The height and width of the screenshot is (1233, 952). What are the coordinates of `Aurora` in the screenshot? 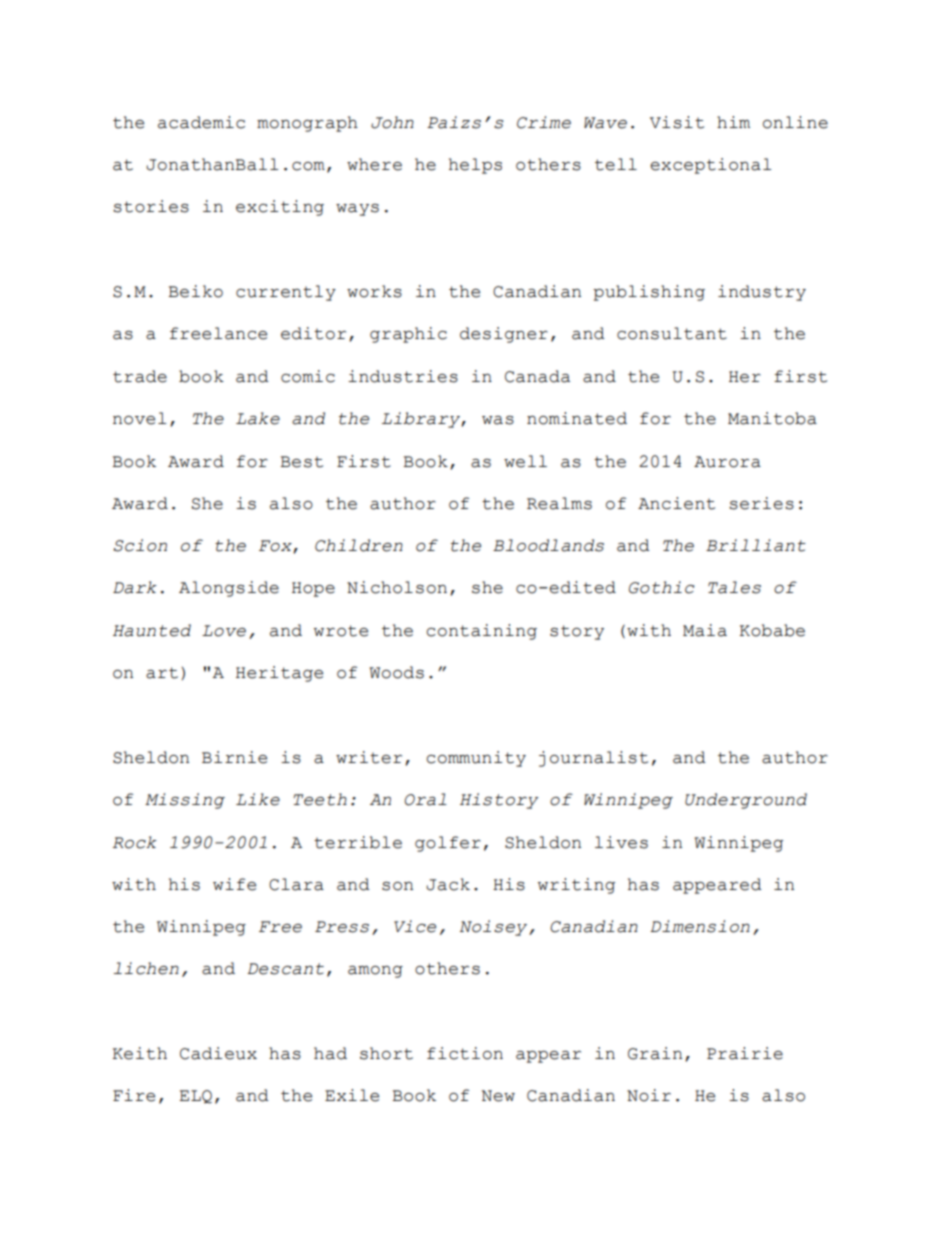 It's located at (727, 462).
